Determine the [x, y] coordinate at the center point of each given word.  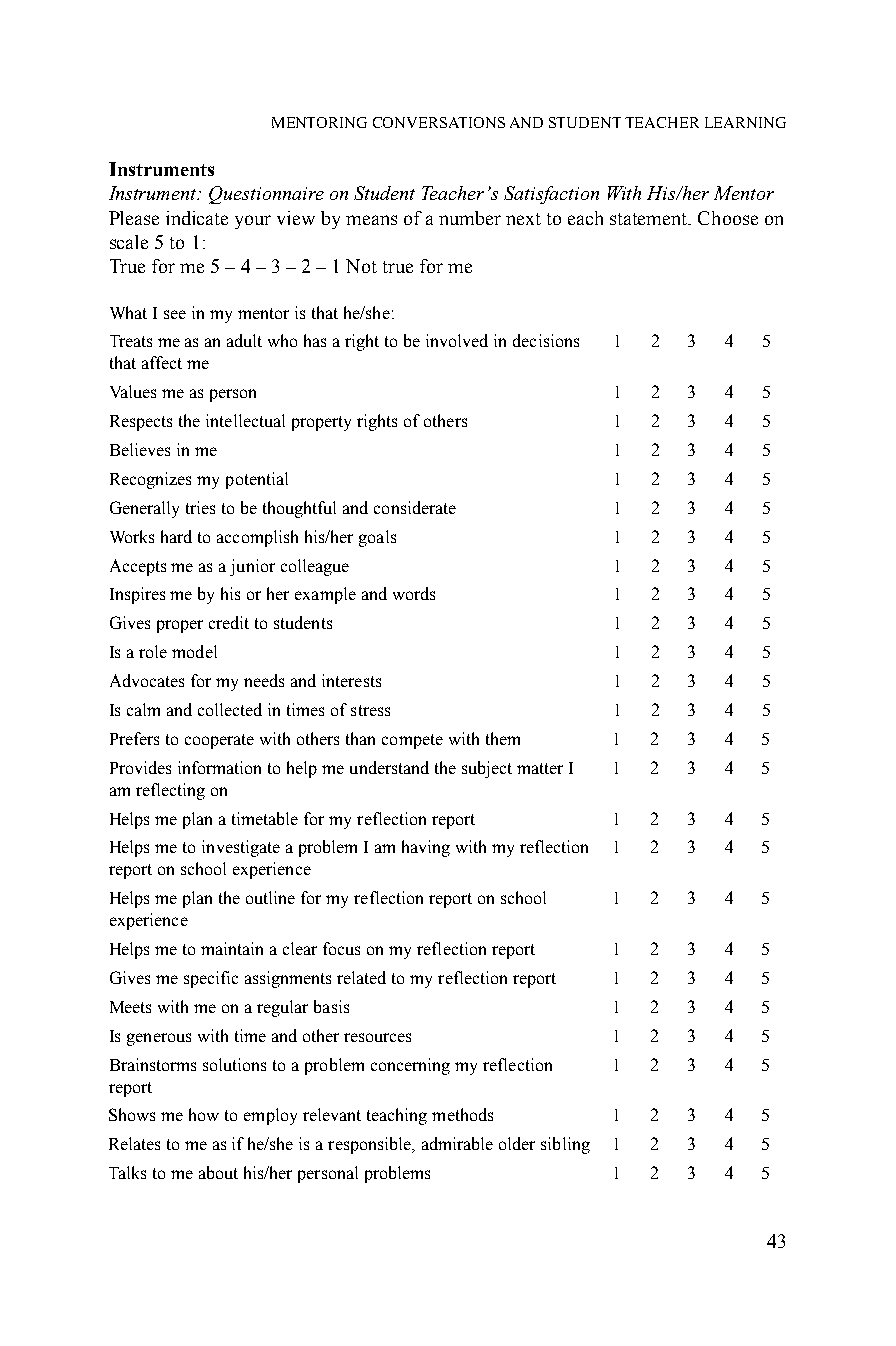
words [414, 593]
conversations [439, 122]
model [194, 651]
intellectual [245, 420]
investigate [241, 848]
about [218, 1172]
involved [457, 340]
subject [487, 769]
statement [650, 219]
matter [540, 768]
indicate [197, 218]
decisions [546, 340]
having [426, 848]
